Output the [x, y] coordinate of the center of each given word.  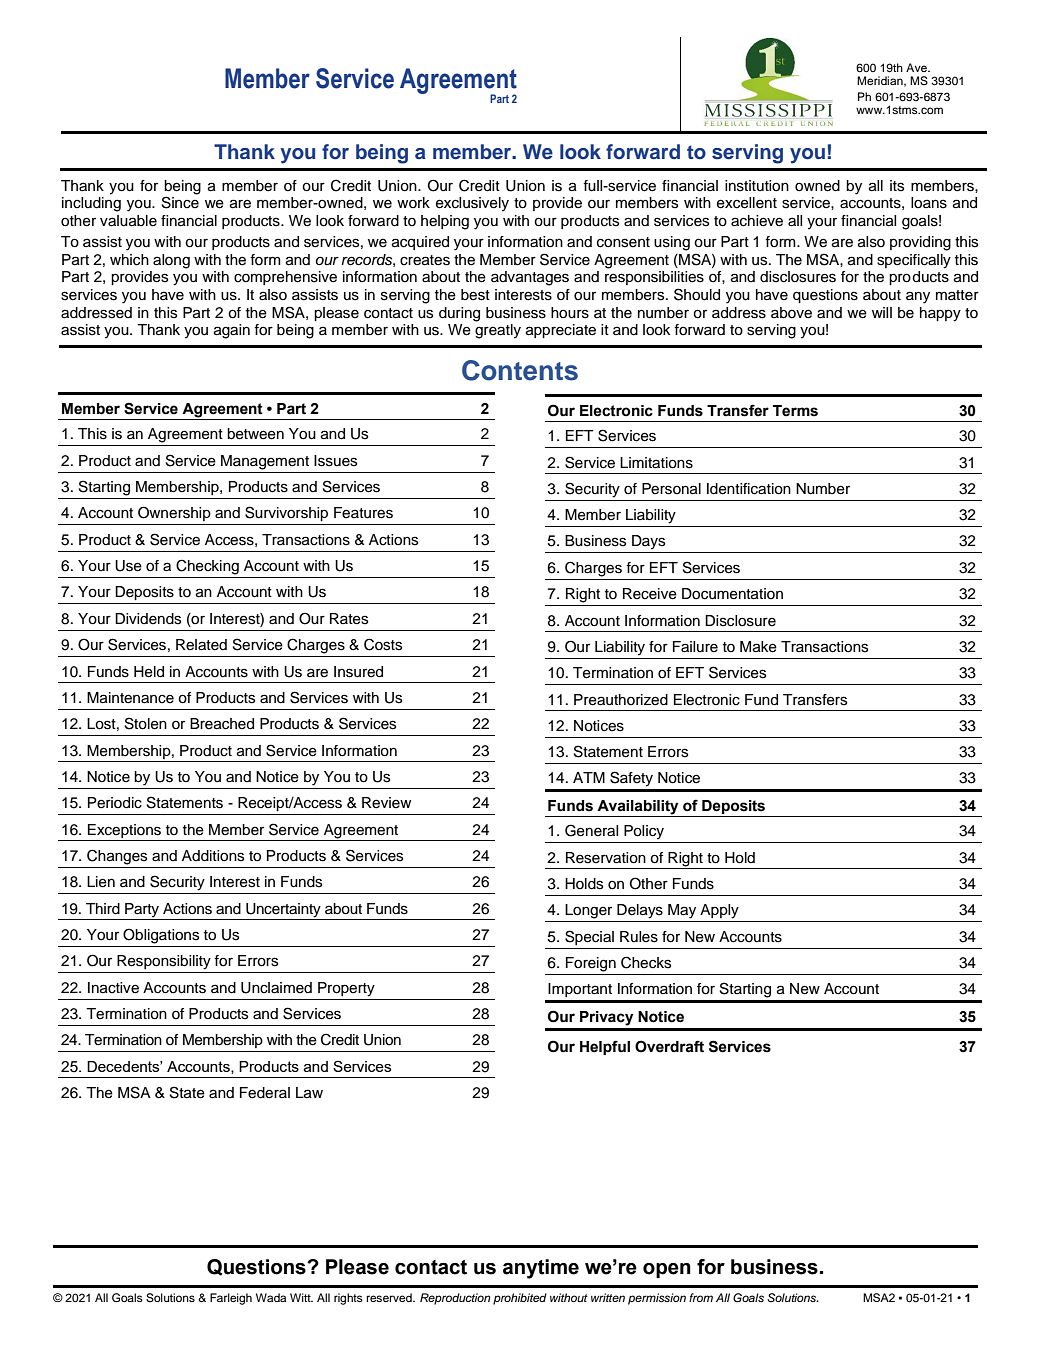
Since [180, 202]
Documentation [732, 594]
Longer [588, 911]
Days [648, 542]
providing [920, 243]
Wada [271, 1297]
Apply [719, 911]
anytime [541, 1269]
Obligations [161, 936]
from [701, 1297]
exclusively [472, 204]
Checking [207, 567]
